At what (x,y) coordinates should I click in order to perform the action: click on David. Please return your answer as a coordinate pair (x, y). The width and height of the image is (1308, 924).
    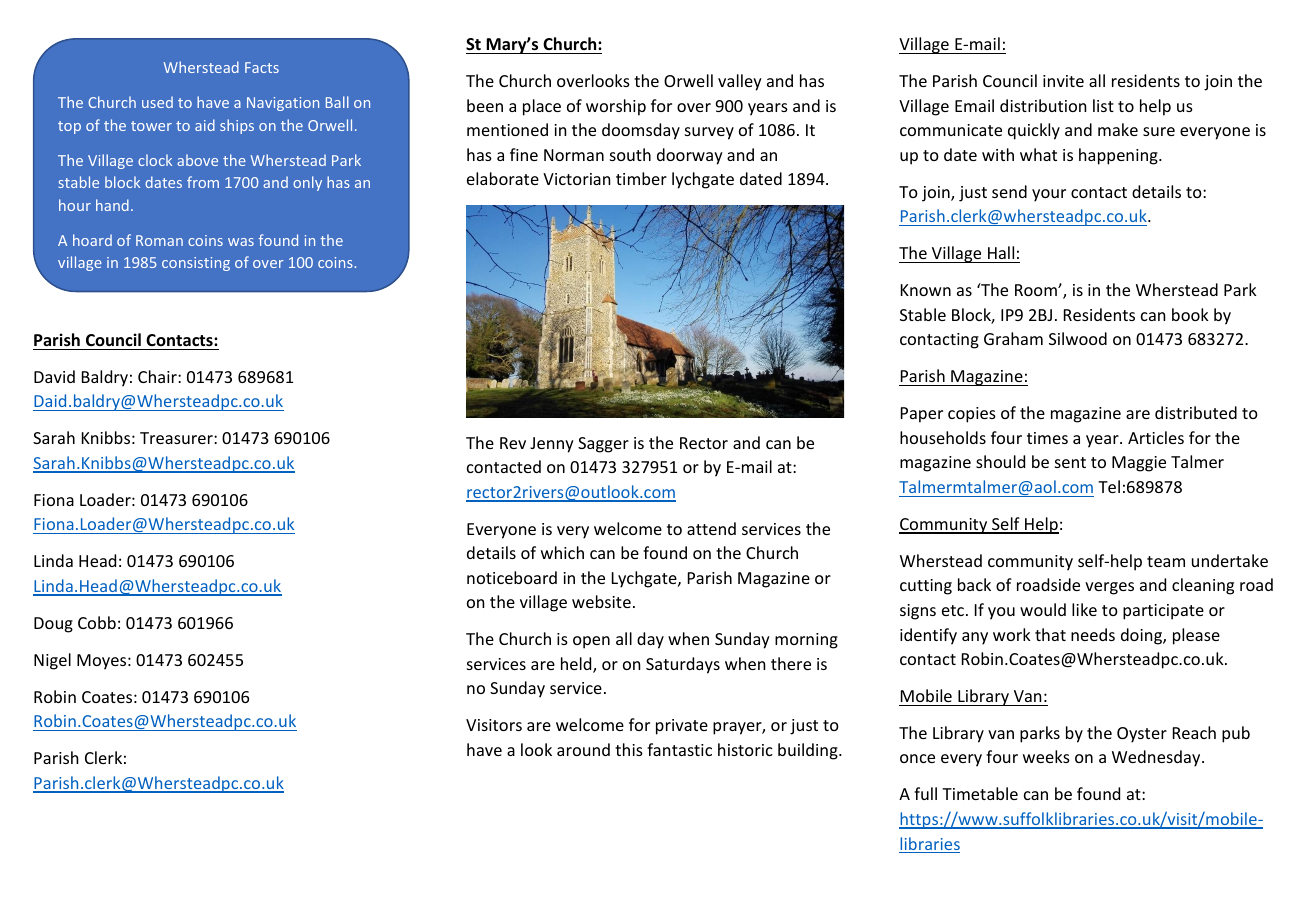
    Looking at the image, I should click on (54, 376).
